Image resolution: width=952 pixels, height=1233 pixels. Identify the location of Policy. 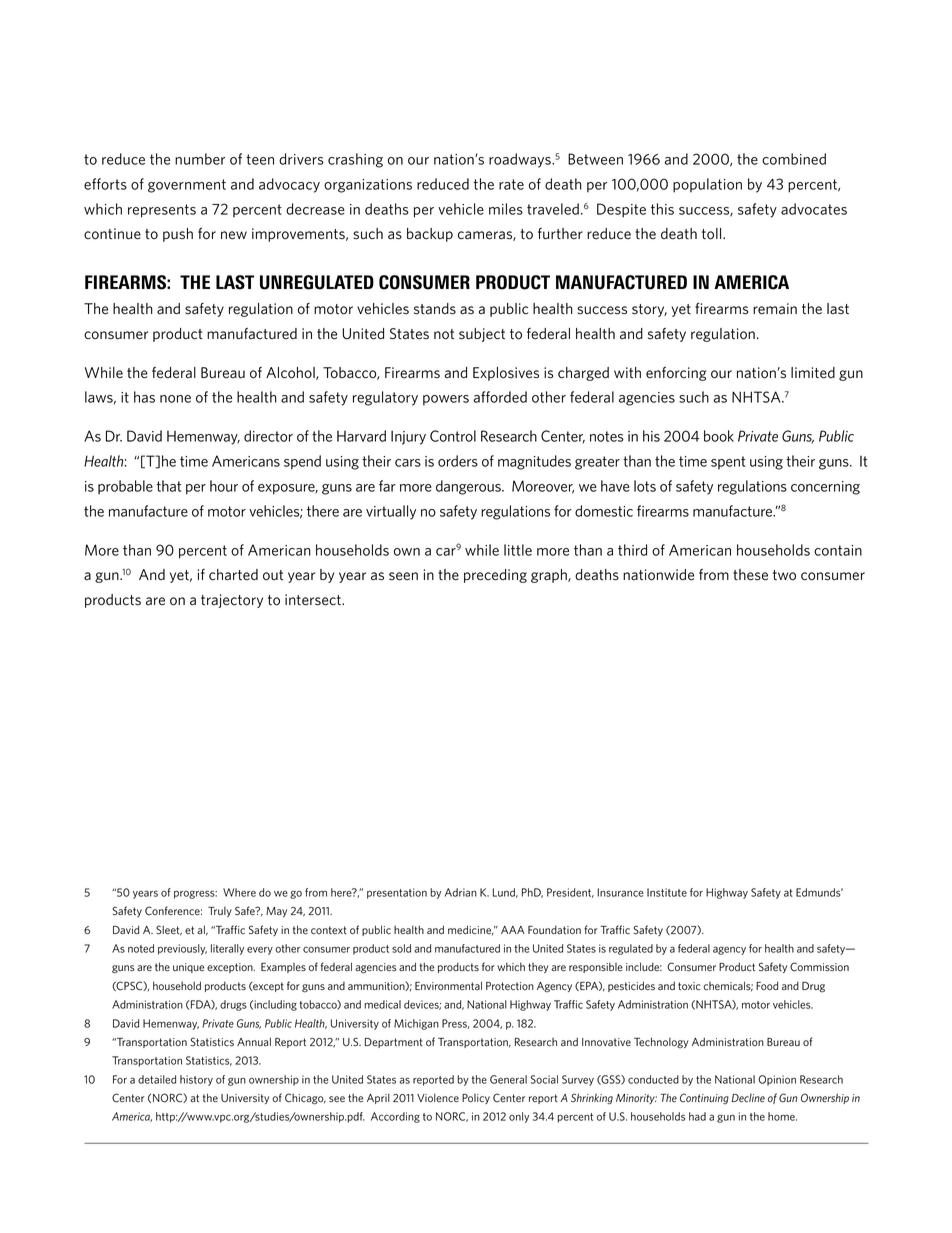
(476, 1099).
